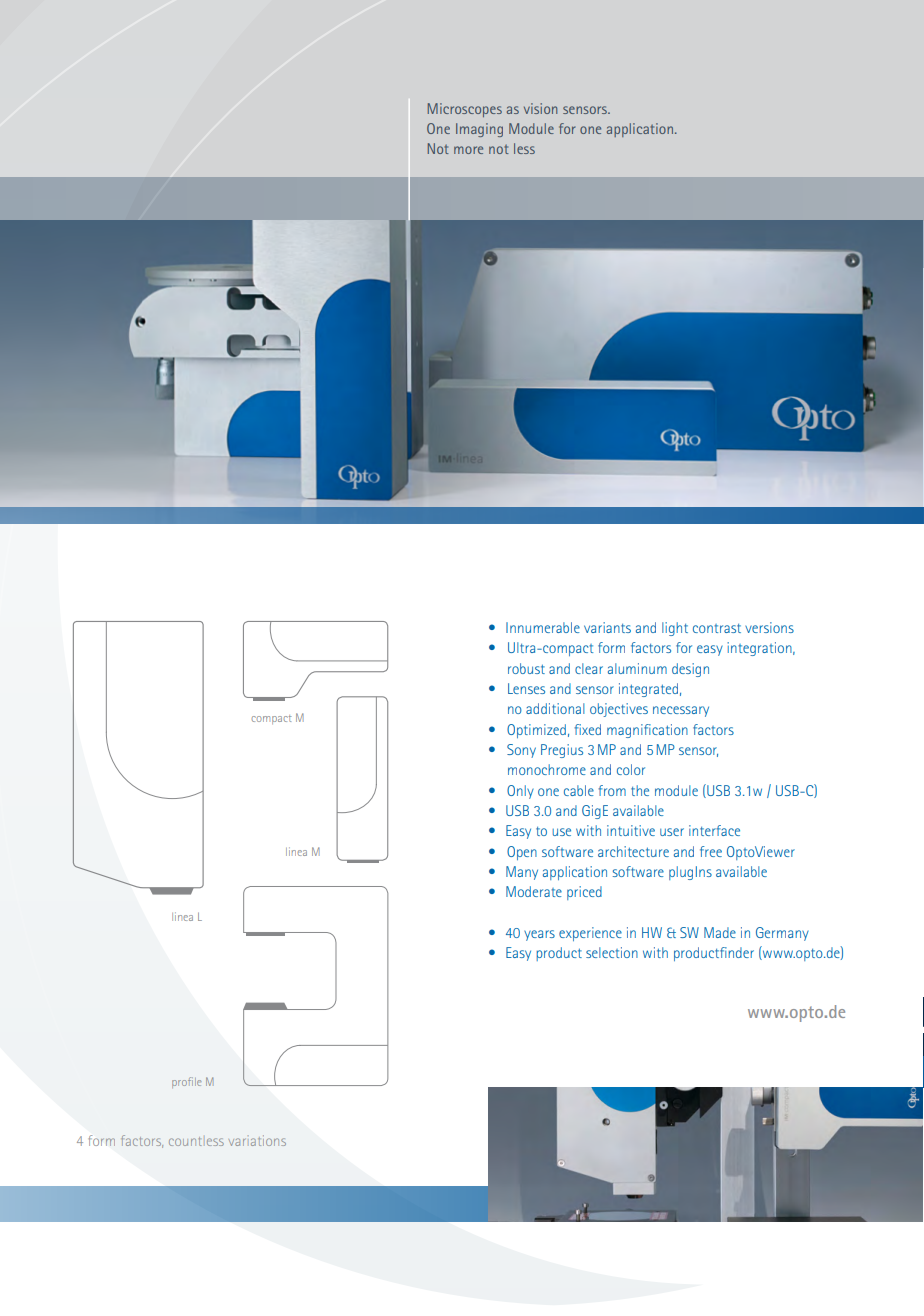 This screenshot has width=924, height=1316. What do you see at coordinates (257, 1140) in the screenshot?
I see `variations` at bounding box center [257, 1140].
